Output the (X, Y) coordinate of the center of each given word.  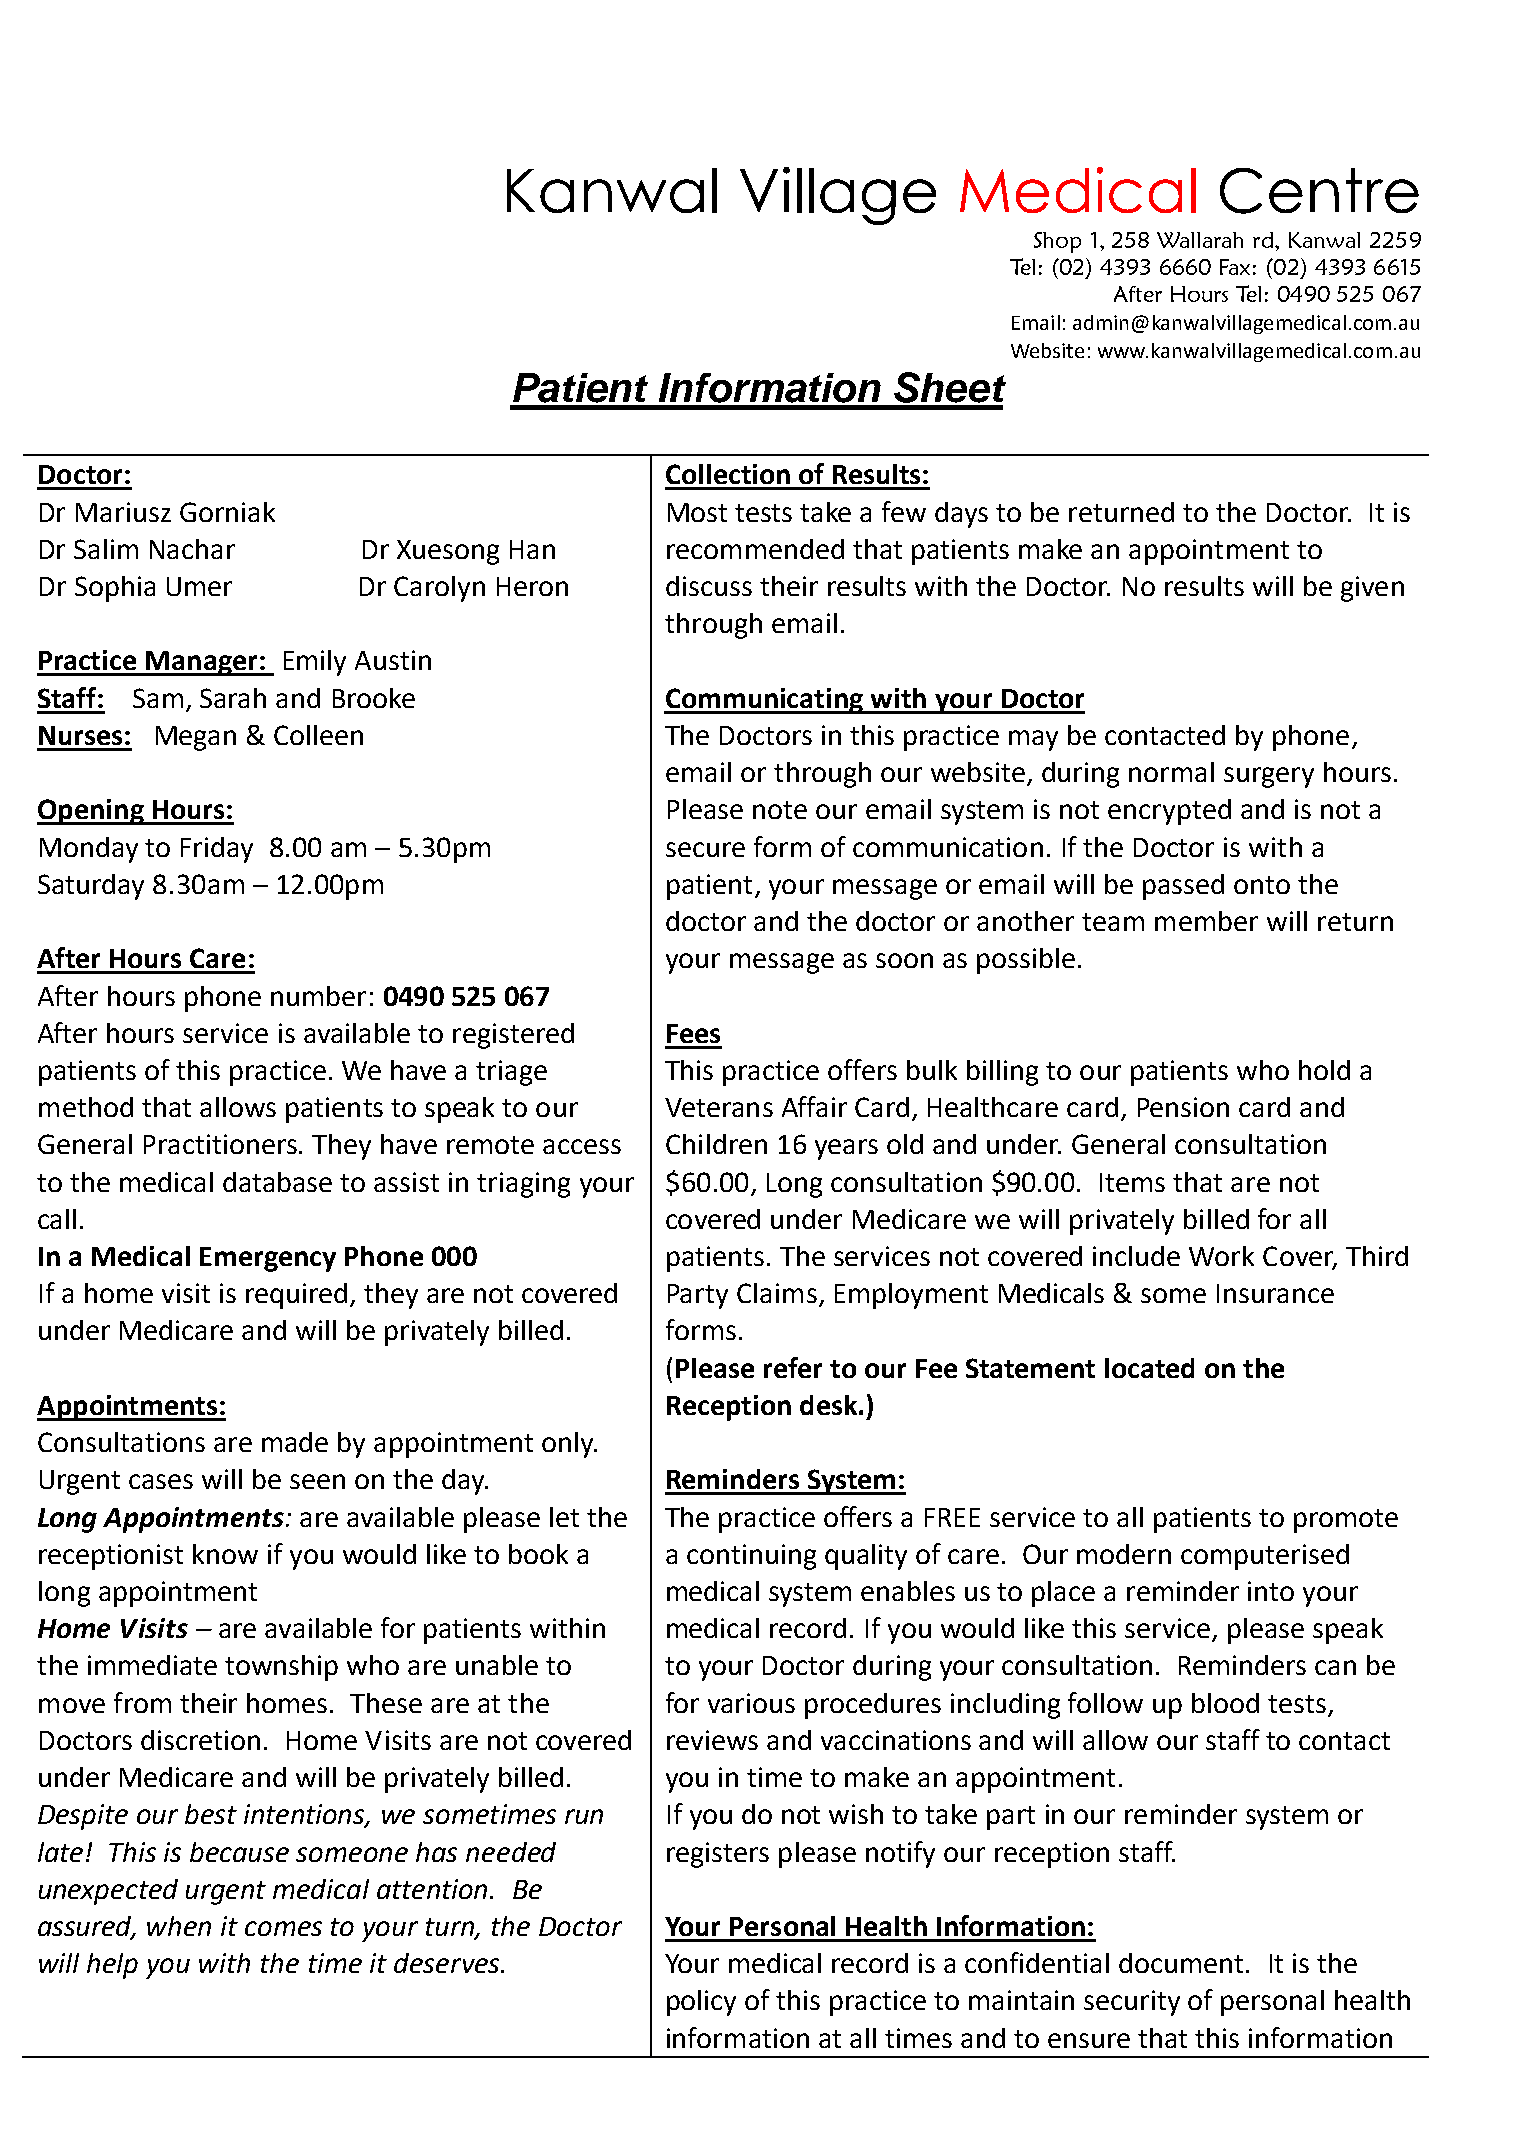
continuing (751, 1557)
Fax (1235, 267)
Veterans (719, 1107)
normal (1171, 772)
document (1181, 1963)
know (225, 1554)
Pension (1183, 1107)
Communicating (765, 701)
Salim (106, 549)
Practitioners (222, 1144)
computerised (1265, 1557)
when (179, 1926)
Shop (1057, 242)
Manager (202, 663)
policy (701, 2003)
